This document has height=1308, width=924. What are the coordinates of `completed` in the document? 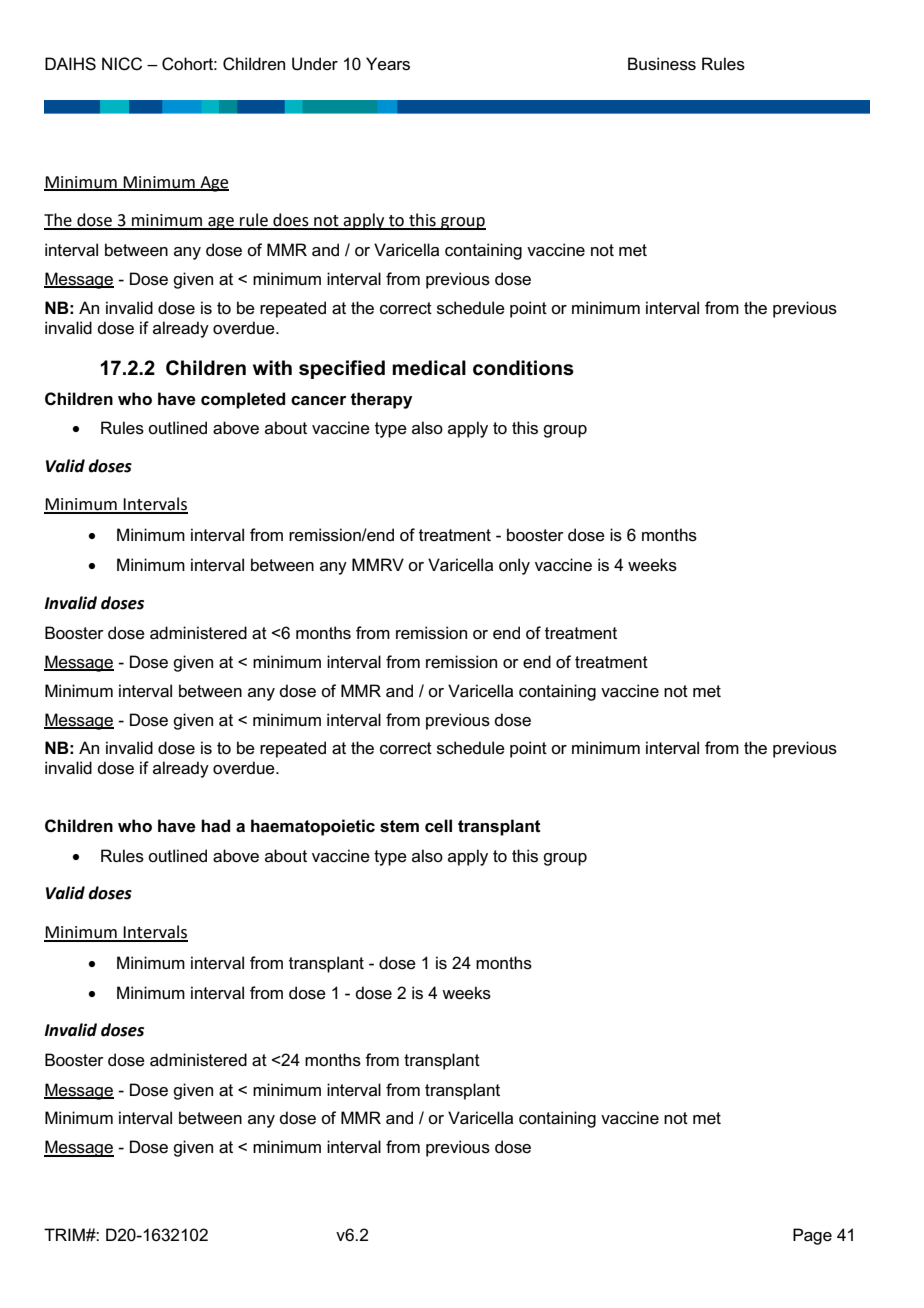 It's located at (243, 400).
